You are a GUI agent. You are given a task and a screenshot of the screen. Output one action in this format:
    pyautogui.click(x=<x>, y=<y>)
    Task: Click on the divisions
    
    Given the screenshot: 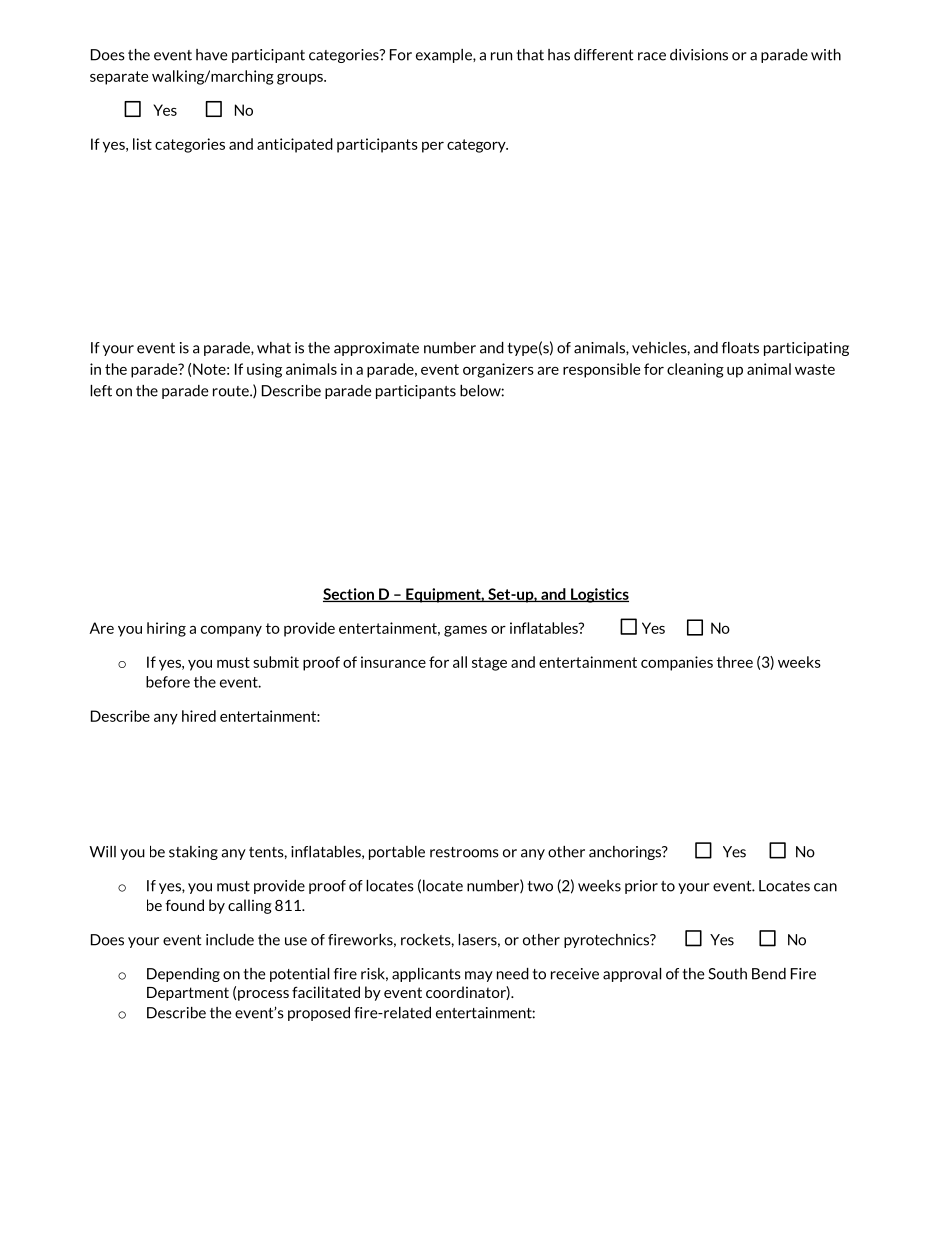 What is the action you would take?
    pyautogui.click(x=699, y=55)
